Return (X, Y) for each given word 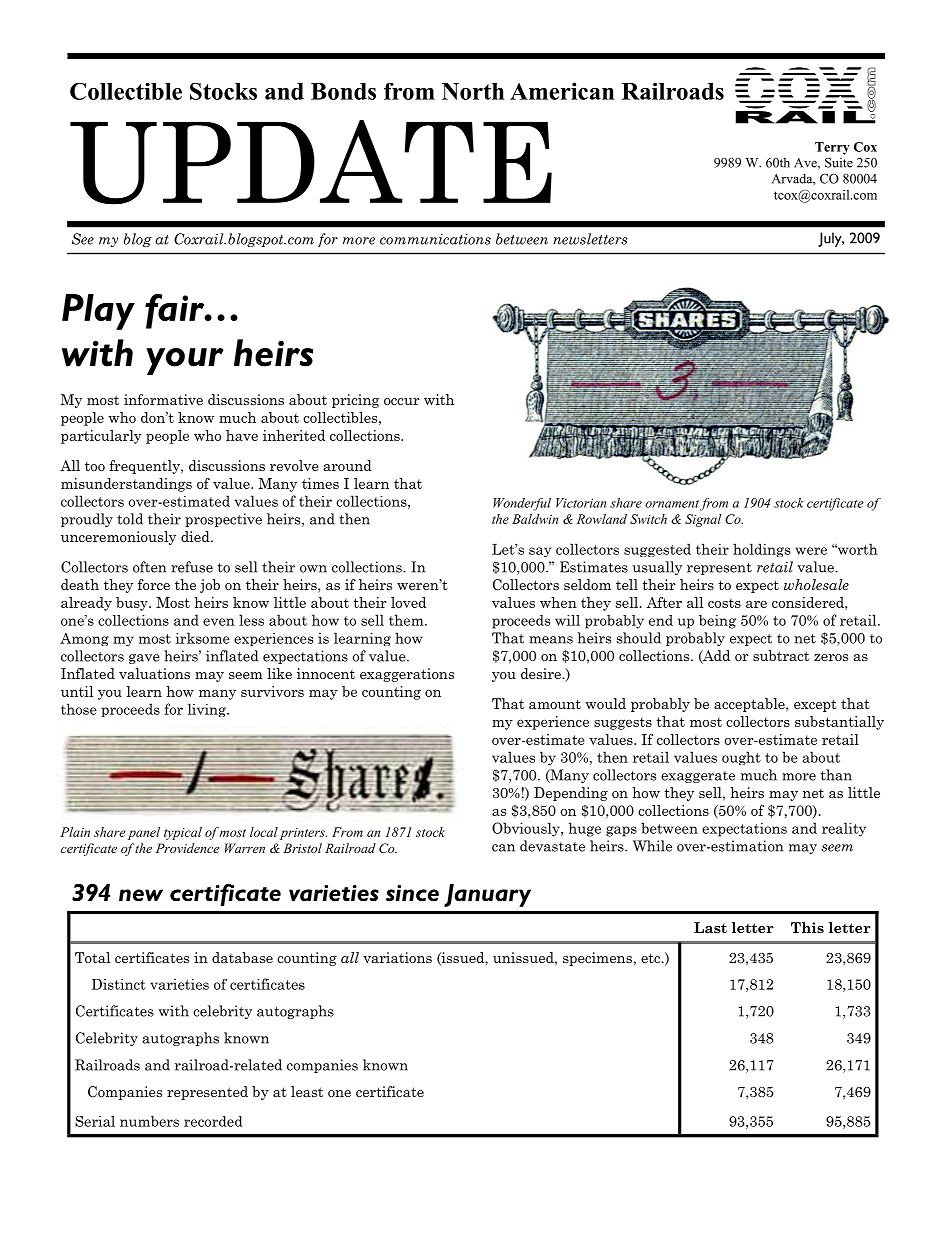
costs (724, 603)
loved (408, 602)
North (473, 91)
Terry (832, 148)
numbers (149, 1121)
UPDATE (311, 162)
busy (133, 604)
